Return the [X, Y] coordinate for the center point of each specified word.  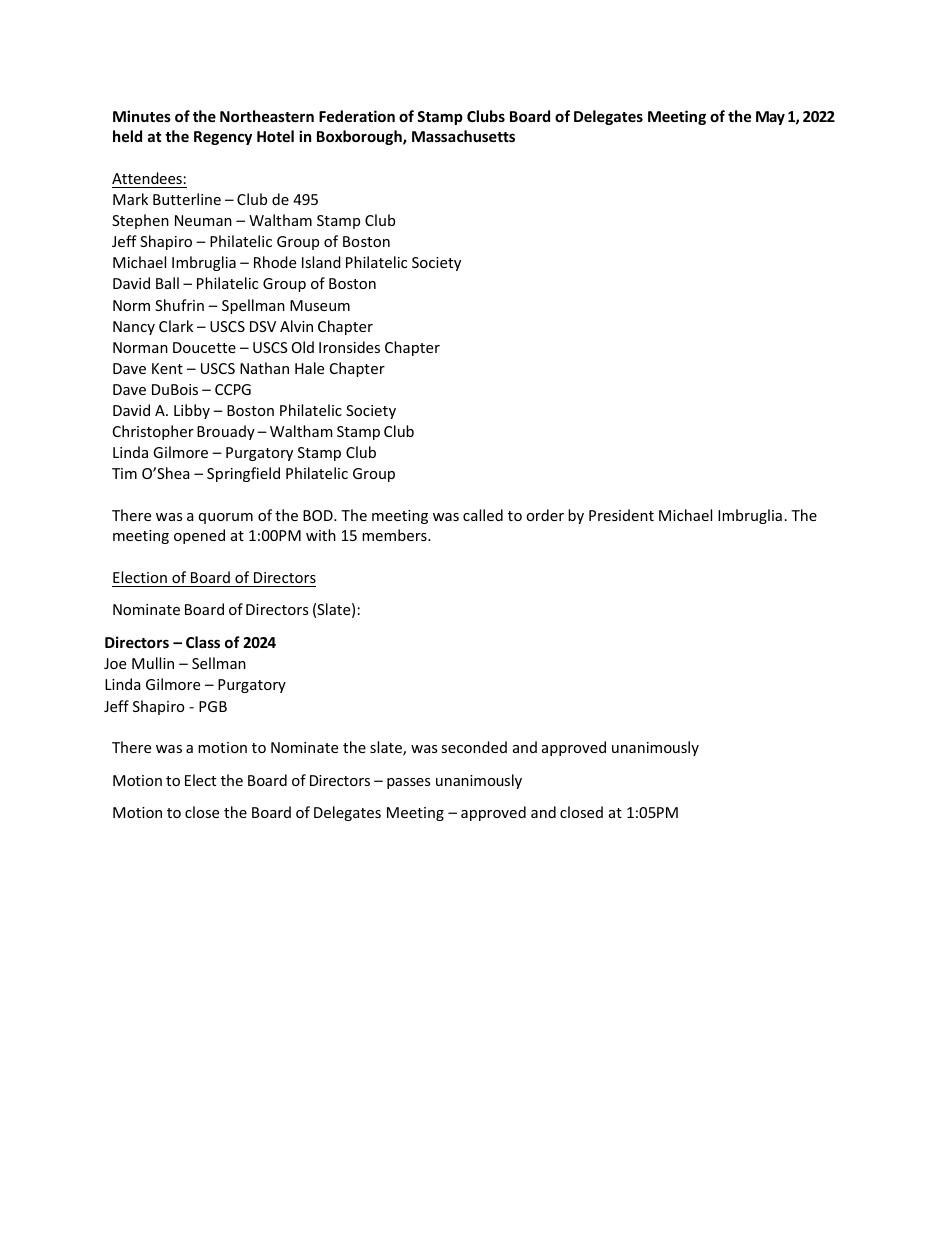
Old [303, 347]
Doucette [204, 347]
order [545, 515]
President [621, 515]
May [770, 118]
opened [199, 536]
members [395, 535]
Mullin [153, 663]
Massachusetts [463, 136]
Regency [223, 138]
